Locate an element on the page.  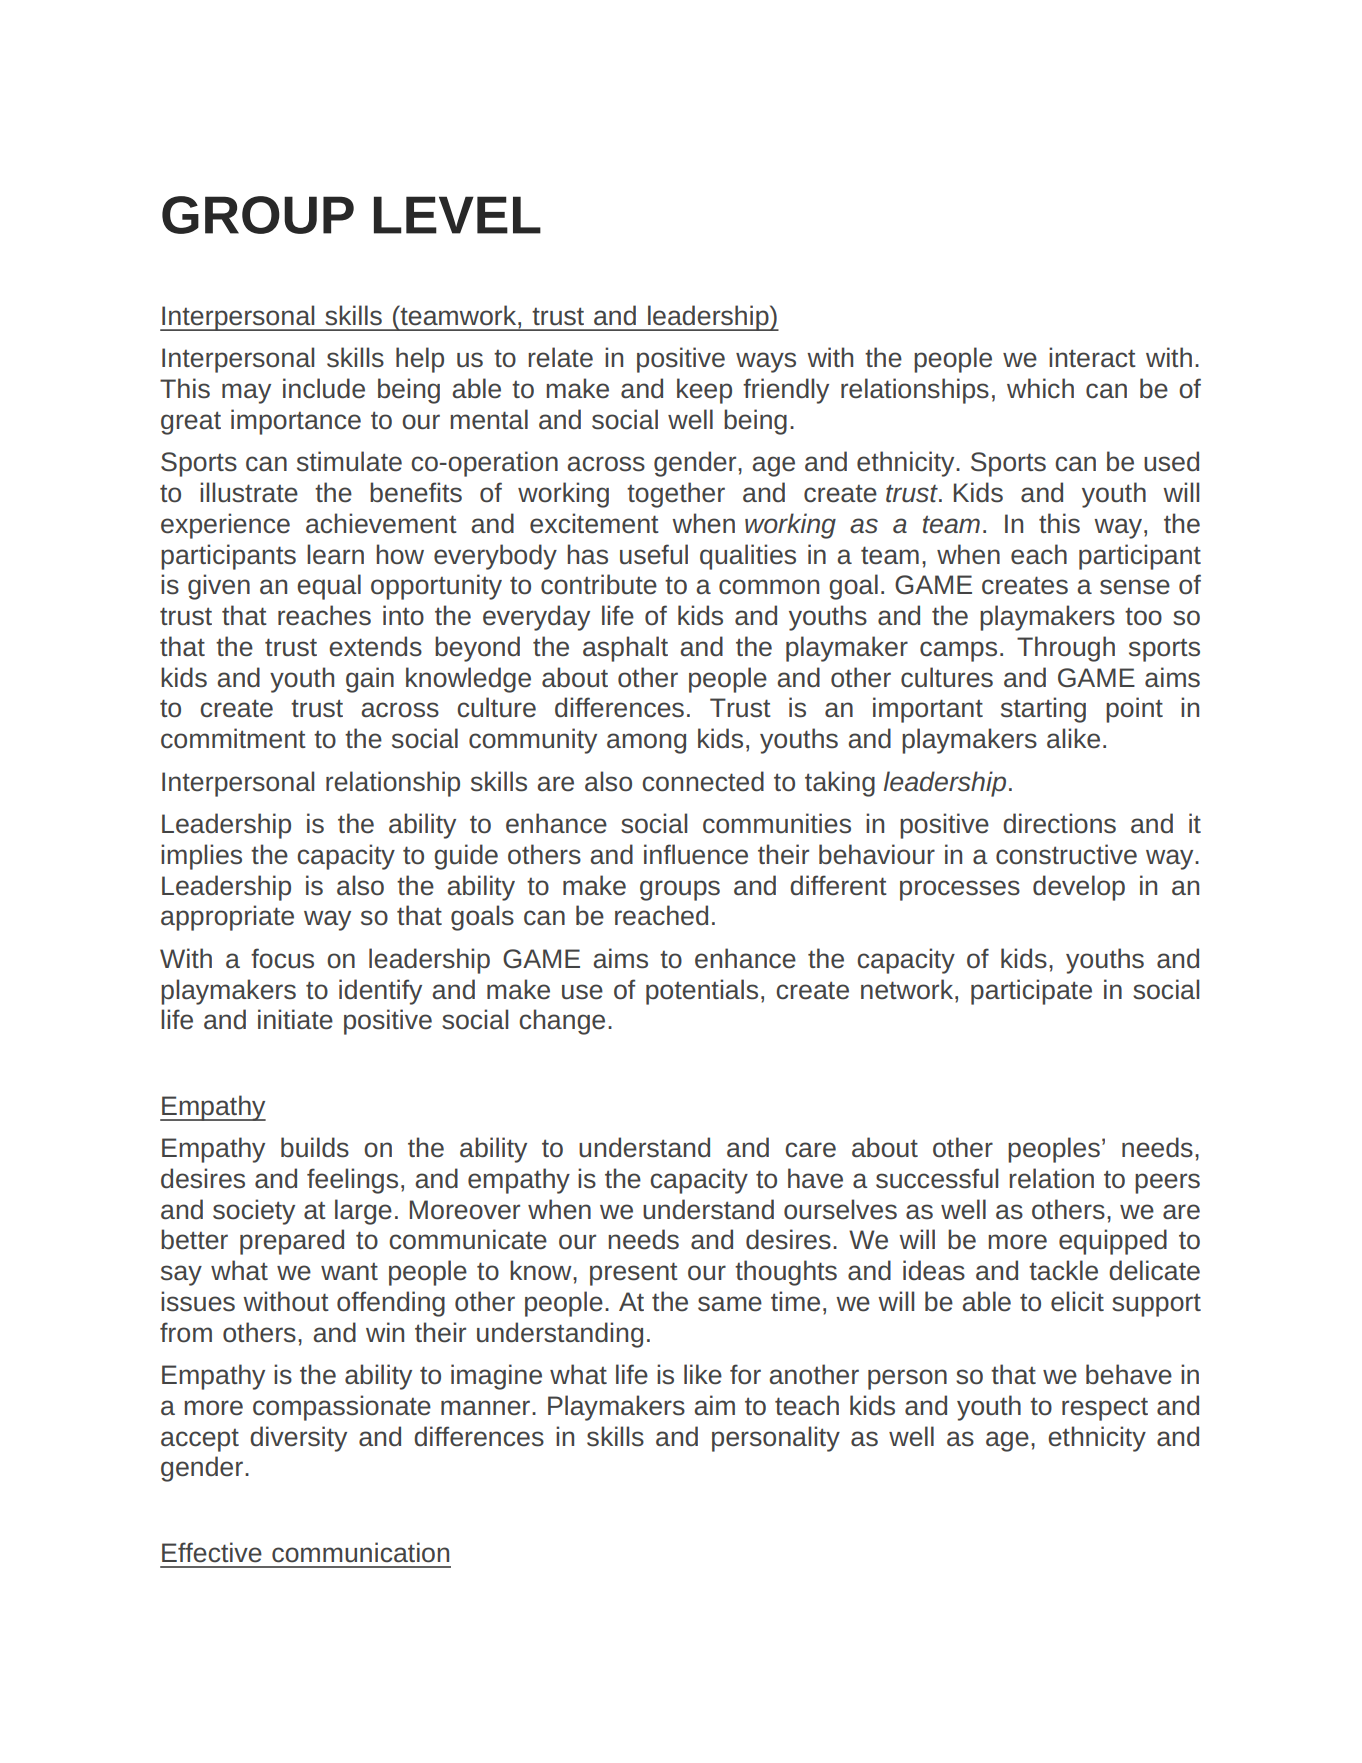
LEVEL is located at coordinates (457, 215).
